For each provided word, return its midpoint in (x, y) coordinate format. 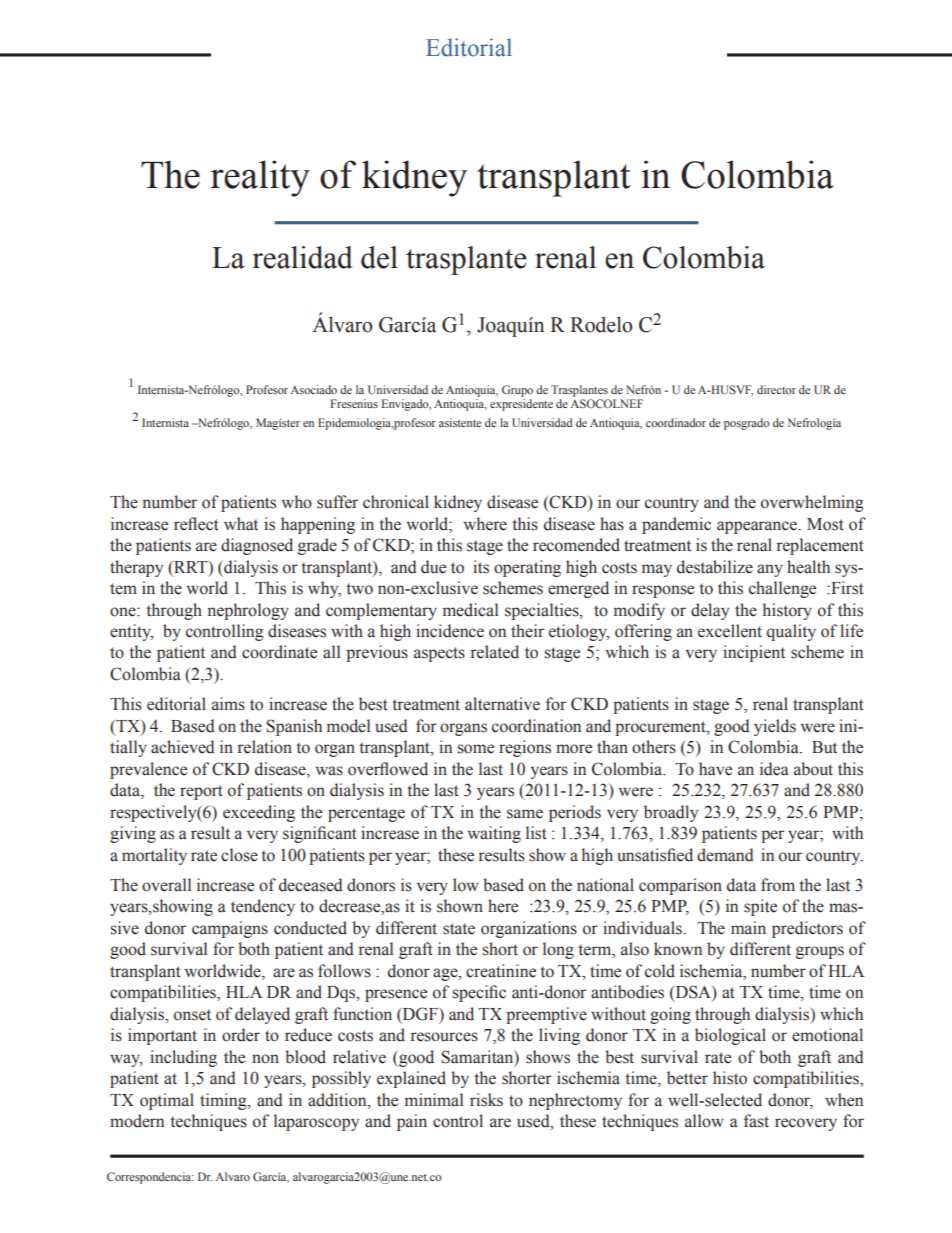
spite (760, 907)
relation (265, 747)
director (776, 389)
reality (260, 178)
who (297, 502)
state (459, 929)
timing (224, 1101)
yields (775, 727)
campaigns (230, 929)
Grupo (517, 391)
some (476, 749)
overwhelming (812, 503)
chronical (396, 502)
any (770, 570)
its (481, 567)
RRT (191, 566)
